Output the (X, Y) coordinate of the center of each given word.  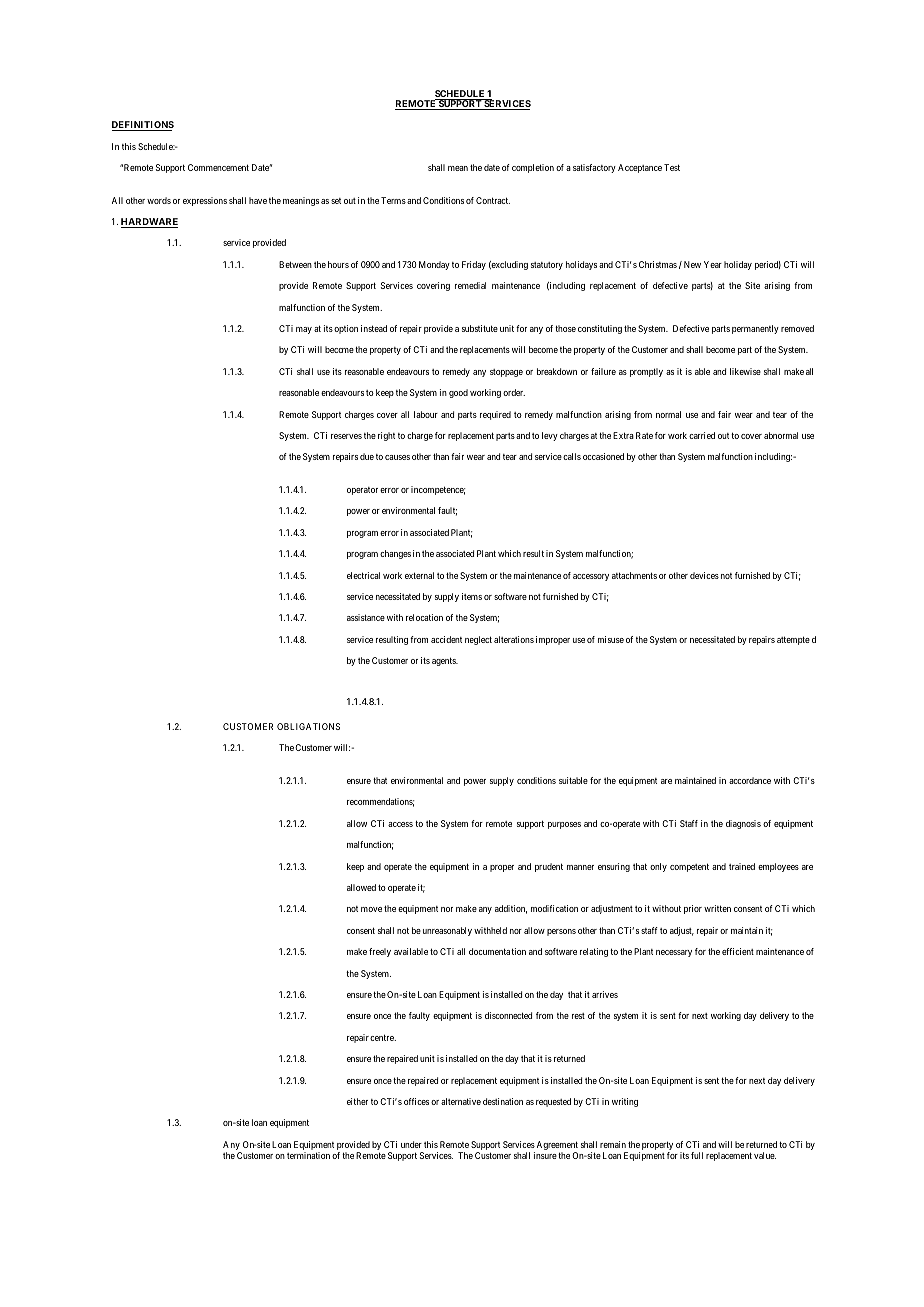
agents (445, 661)
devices (704, 575)
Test (672, 167)
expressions (205, 201)
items (472, 596)
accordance (750, 780)
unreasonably (447, 931)
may (304, 330)
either (357, 1101)
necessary (674, 953)
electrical (363, 575)
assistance (366, 617)
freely (380, 952)
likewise (745, 371)
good (458, 393)
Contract (493, 200)
